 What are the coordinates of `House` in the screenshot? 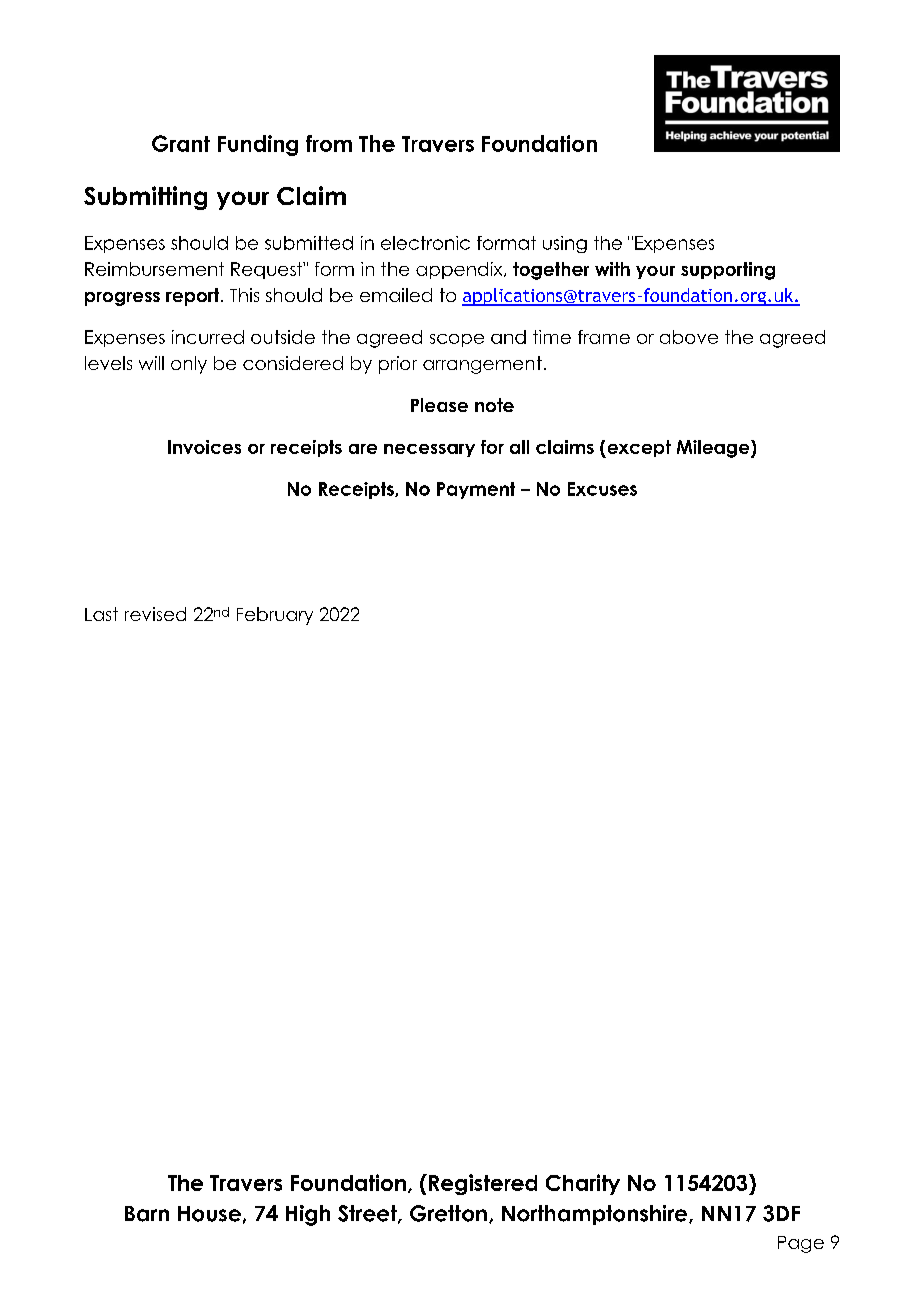 It's located at (209, 1214).
